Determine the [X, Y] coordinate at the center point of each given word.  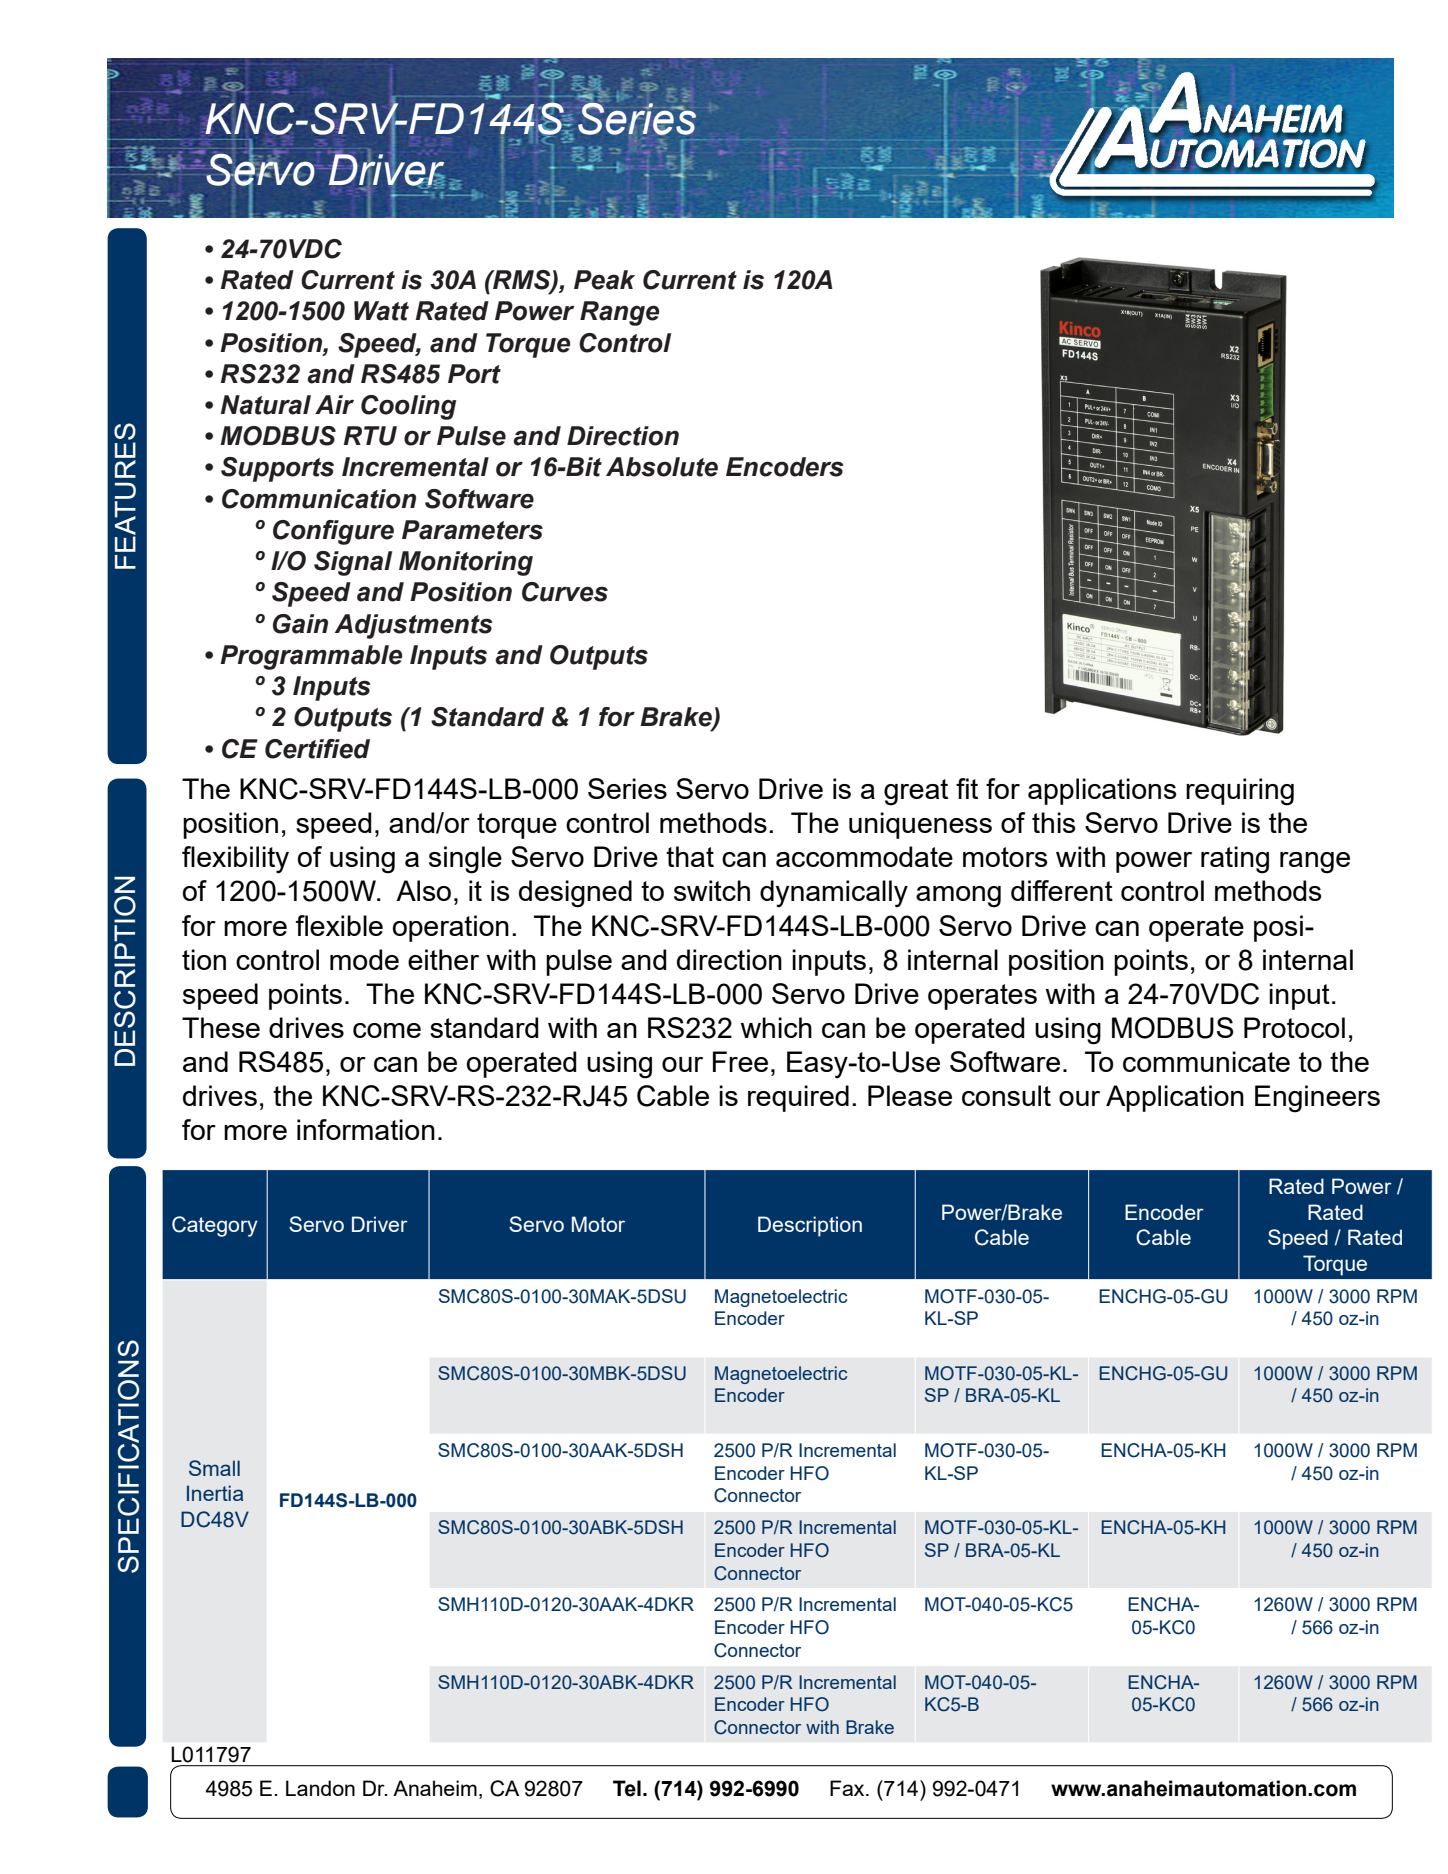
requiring [1240, 792]
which [776, 1027]
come [387, 1030]
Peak [604, 280]
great [916, 792]
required [798, 1098]
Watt [381, 311]
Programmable [311, 657]
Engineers [1317, 1099]
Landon [320, 1788]
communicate [1206, 1061]
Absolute [662, 467]
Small [214, 1468]
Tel [627, 1788]
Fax [848, 1788]
